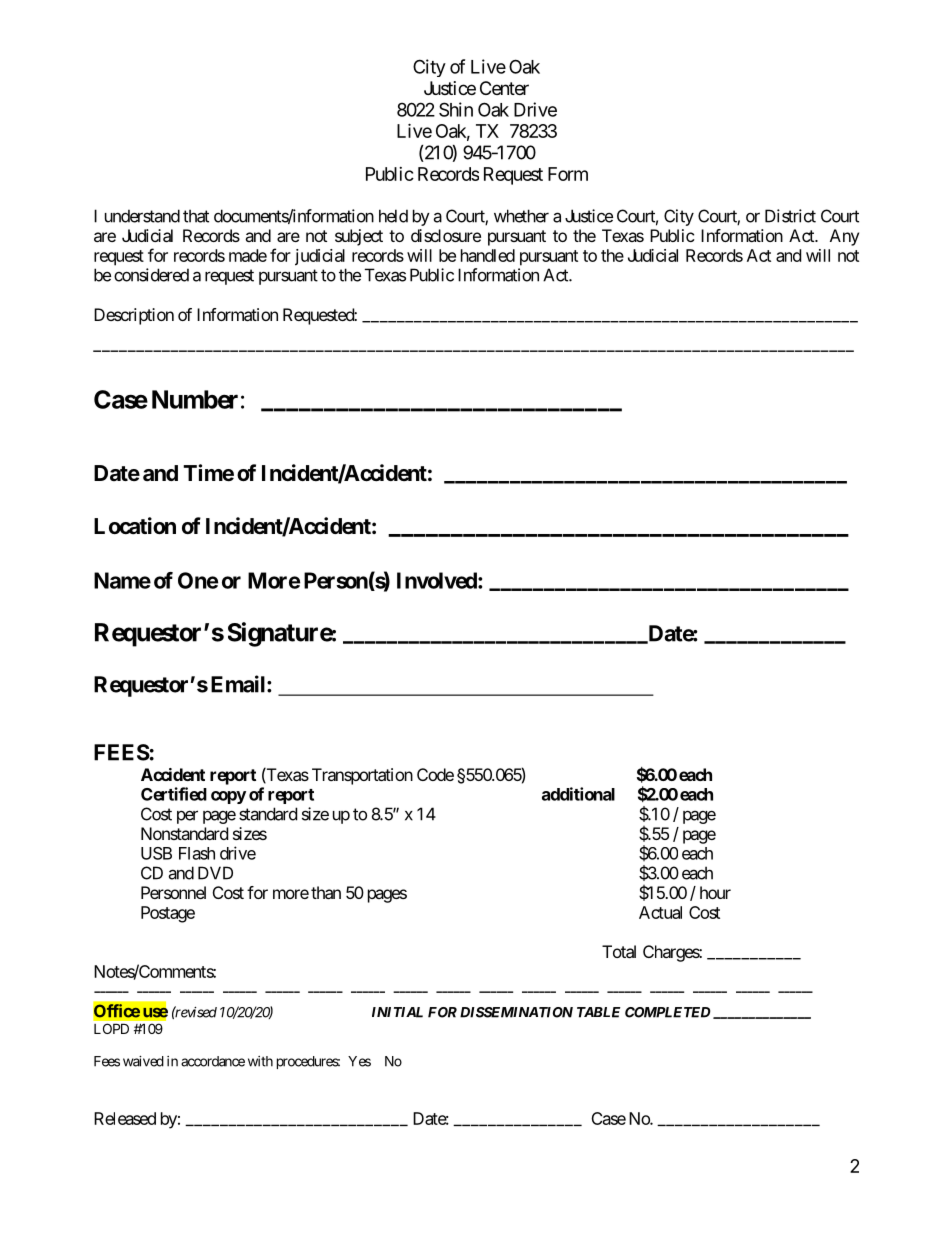 This image has height=1233, width=952. What do you see at coordinates (213, 1061) in the image?
I see `accordance` at bounding box center [213, 1061].
